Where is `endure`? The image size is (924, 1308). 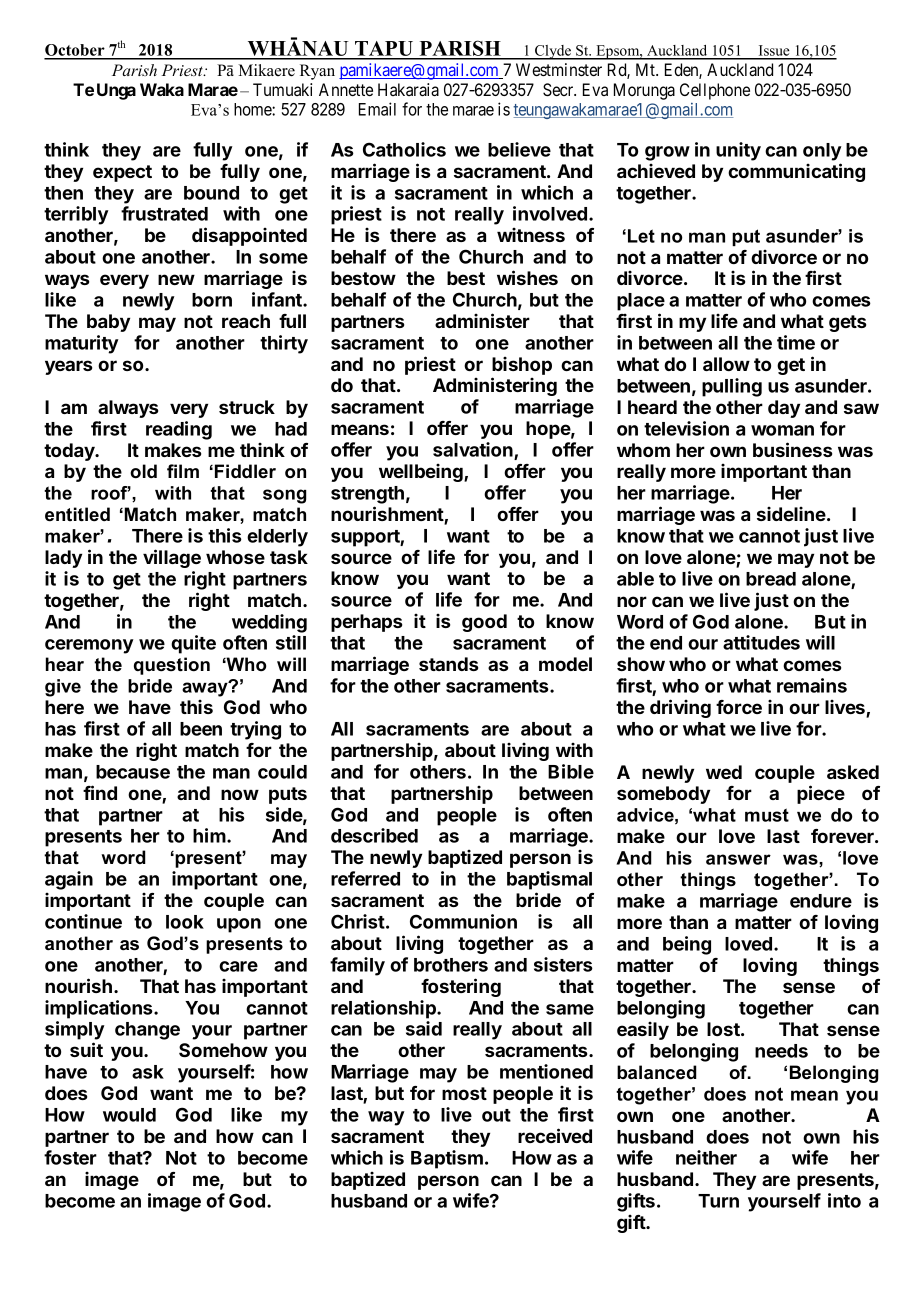
endure is located at coordinates (821, 901).
